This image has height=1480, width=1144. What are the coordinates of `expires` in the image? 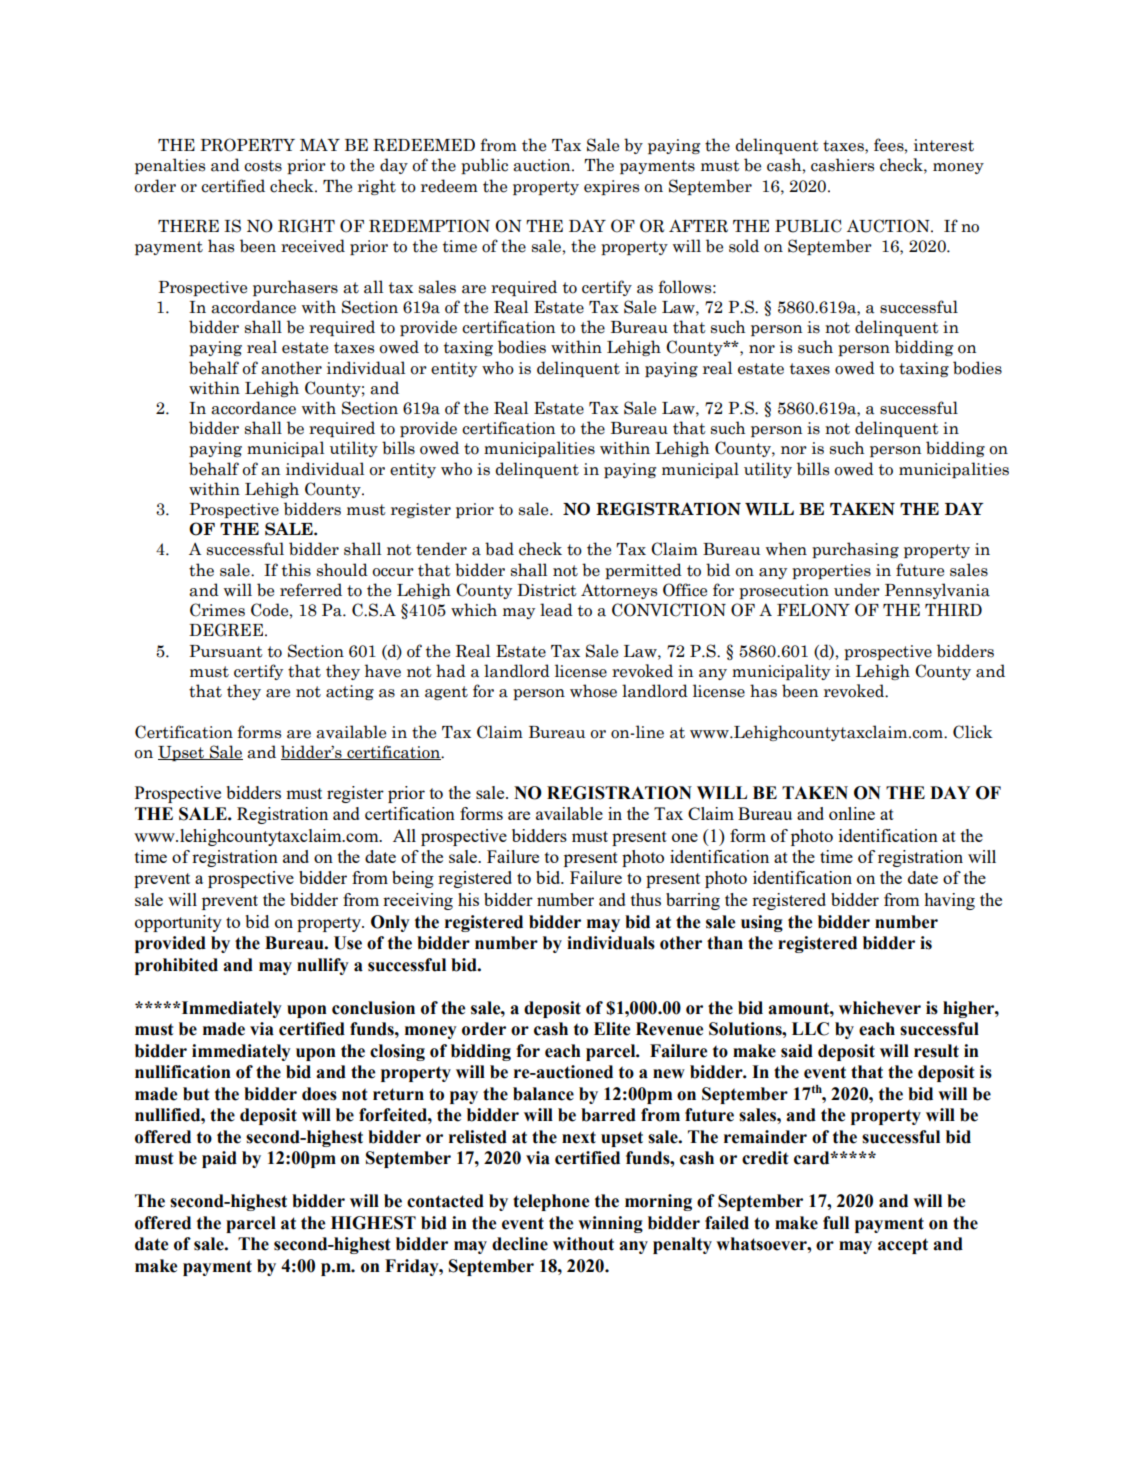 It's located at (611, 187).
